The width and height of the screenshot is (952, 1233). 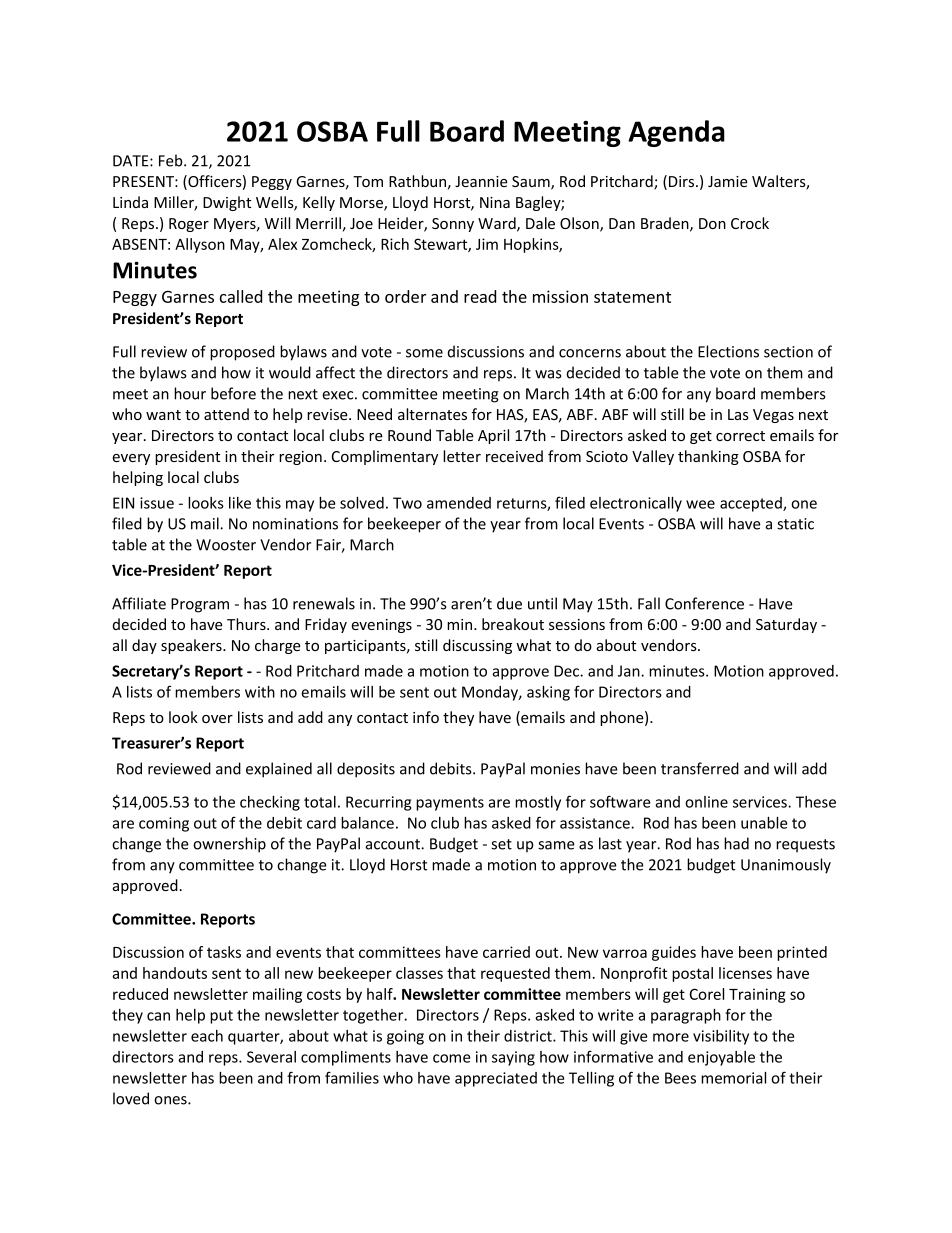 What do you see at coordinates (786, 866) in the screenshot?
I see `Unanimously` at bounding box center [786, 866].
